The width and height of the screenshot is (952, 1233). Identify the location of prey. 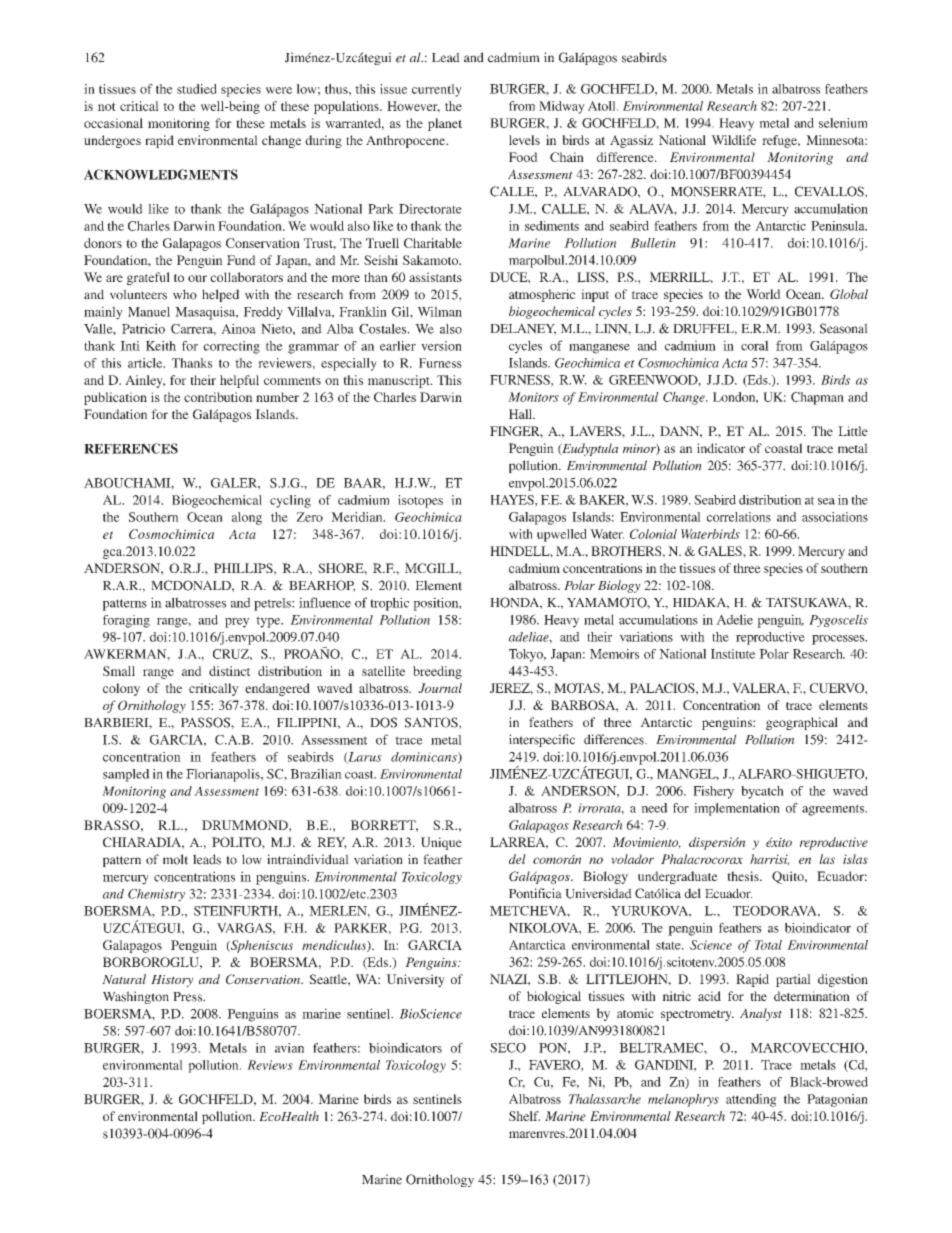
(237, 623).
